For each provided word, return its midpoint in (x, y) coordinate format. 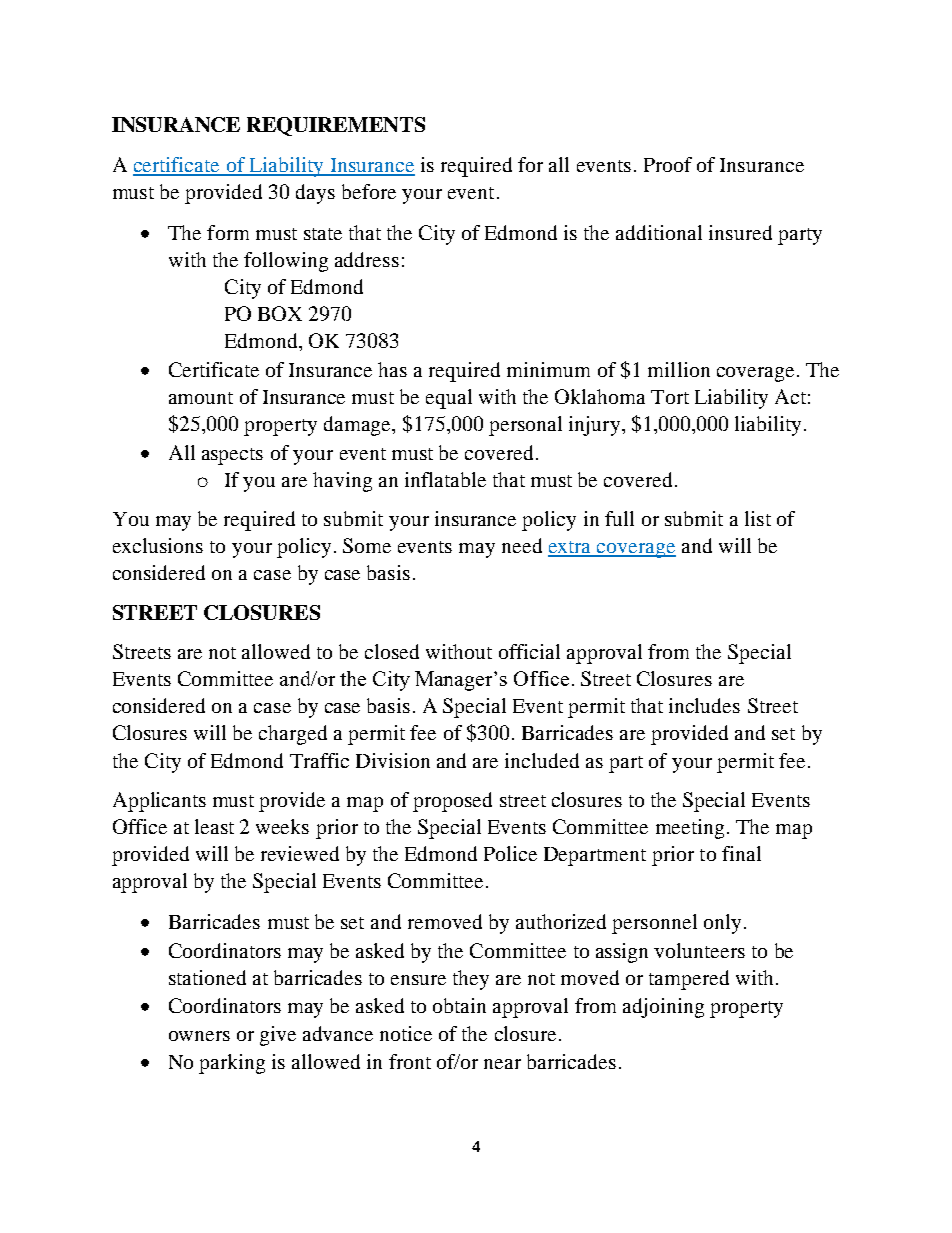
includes (704, 705)
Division (393, 760)
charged (293, 735)
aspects (232, 456)
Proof (668, 164)
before (369, 191)
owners (199, 1036)
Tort (670, 397)
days (315, 194)
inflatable (445, 479)
